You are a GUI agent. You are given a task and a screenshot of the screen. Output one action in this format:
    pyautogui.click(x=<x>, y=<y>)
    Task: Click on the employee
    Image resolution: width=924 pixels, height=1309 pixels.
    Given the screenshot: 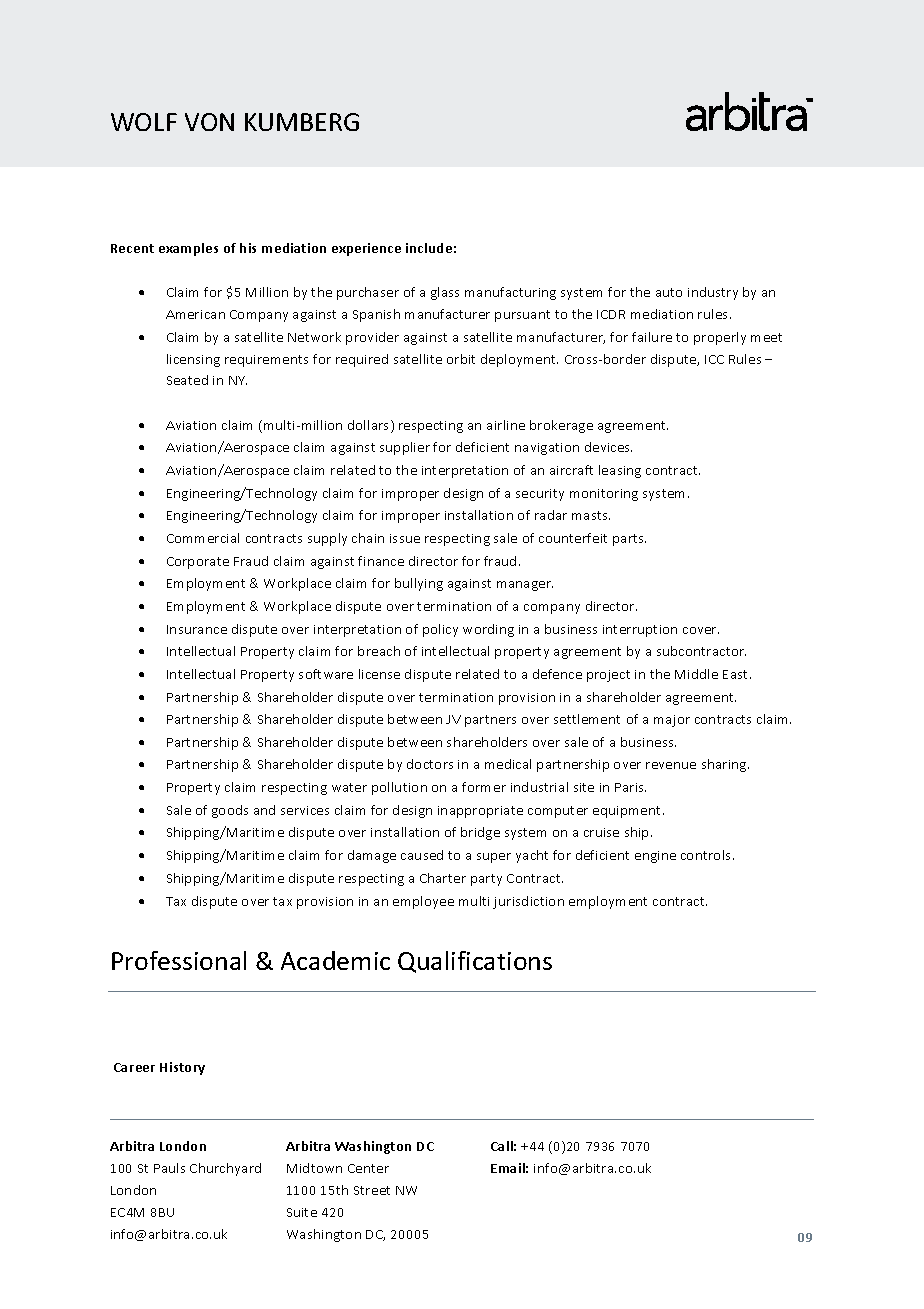 What is the action you would take?
    pyautogui.click(x=423, y=902)
